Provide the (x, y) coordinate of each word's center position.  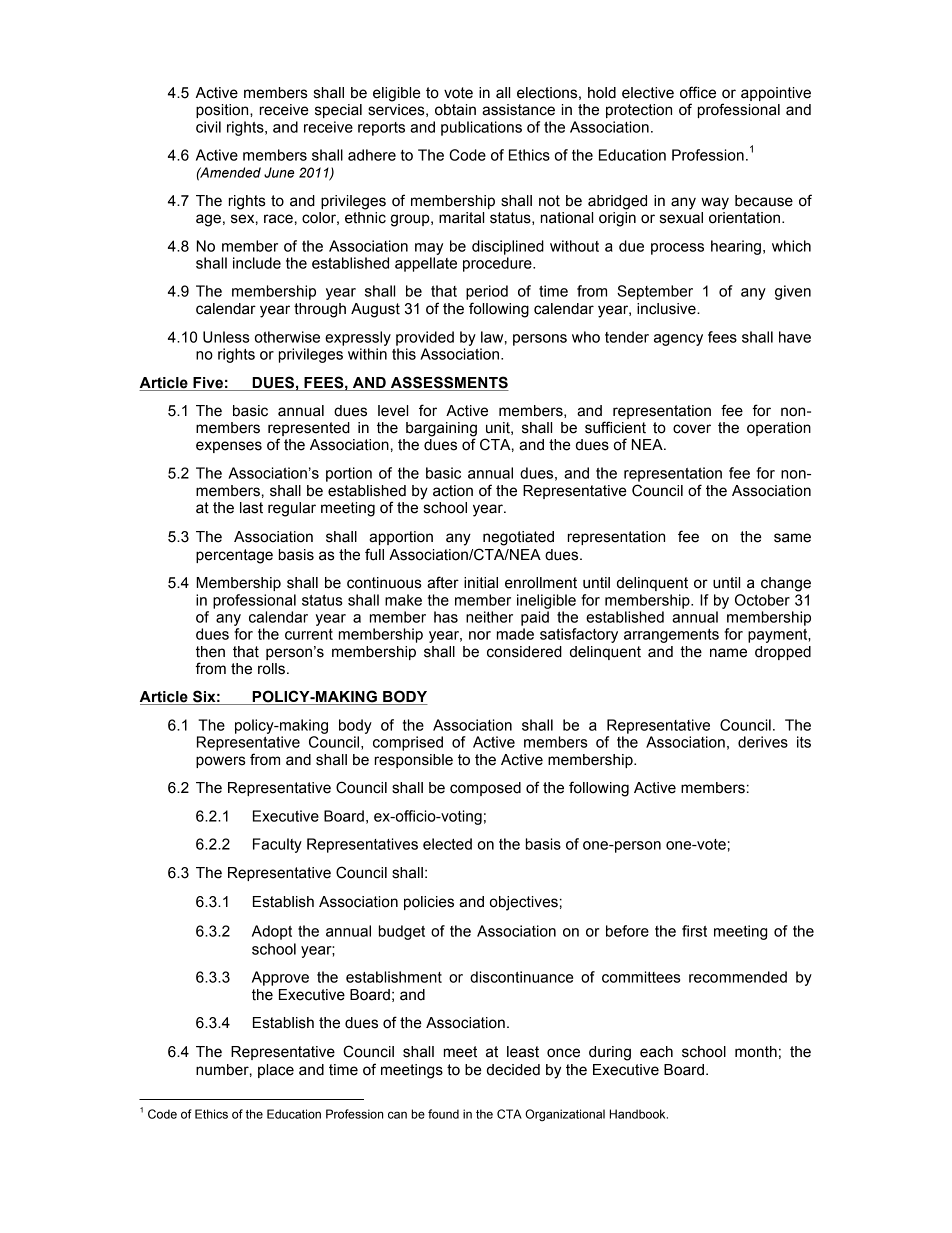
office (698, 92)
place (276, 1071)
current (309, 634)
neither (489, 617)
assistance (518, 110)
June (279, 172)
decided (513, 1070)
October (762, 600)
